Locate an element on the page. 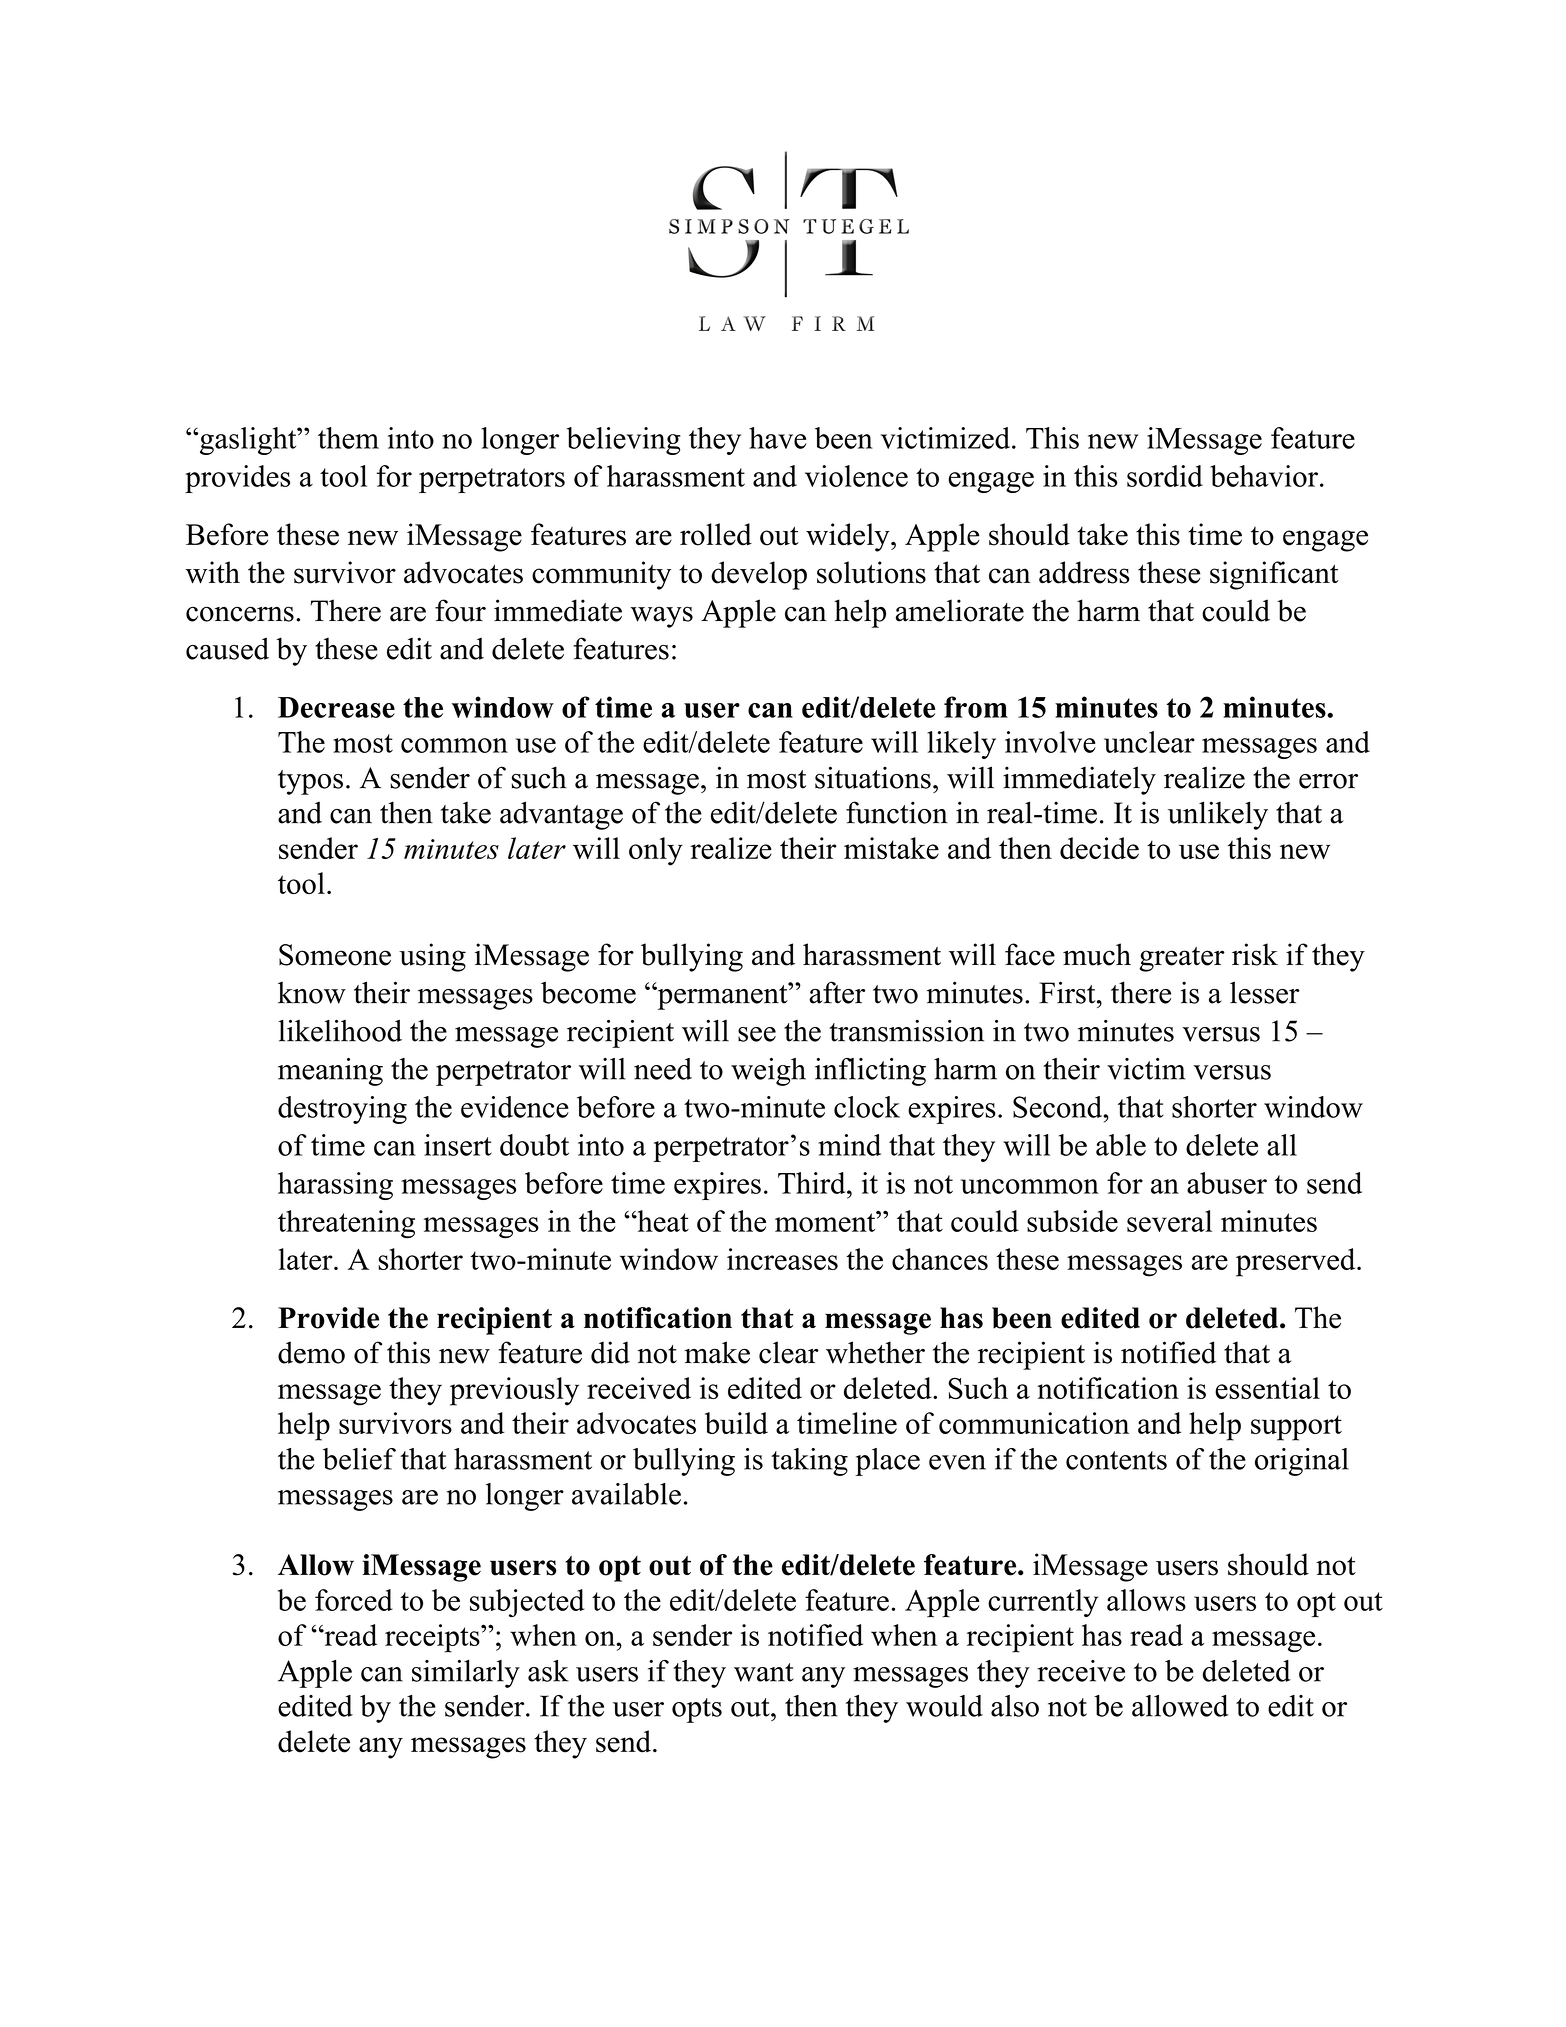 The width and height of the page is (1566, 2027). decide is located at coordinates (1099, 848).
